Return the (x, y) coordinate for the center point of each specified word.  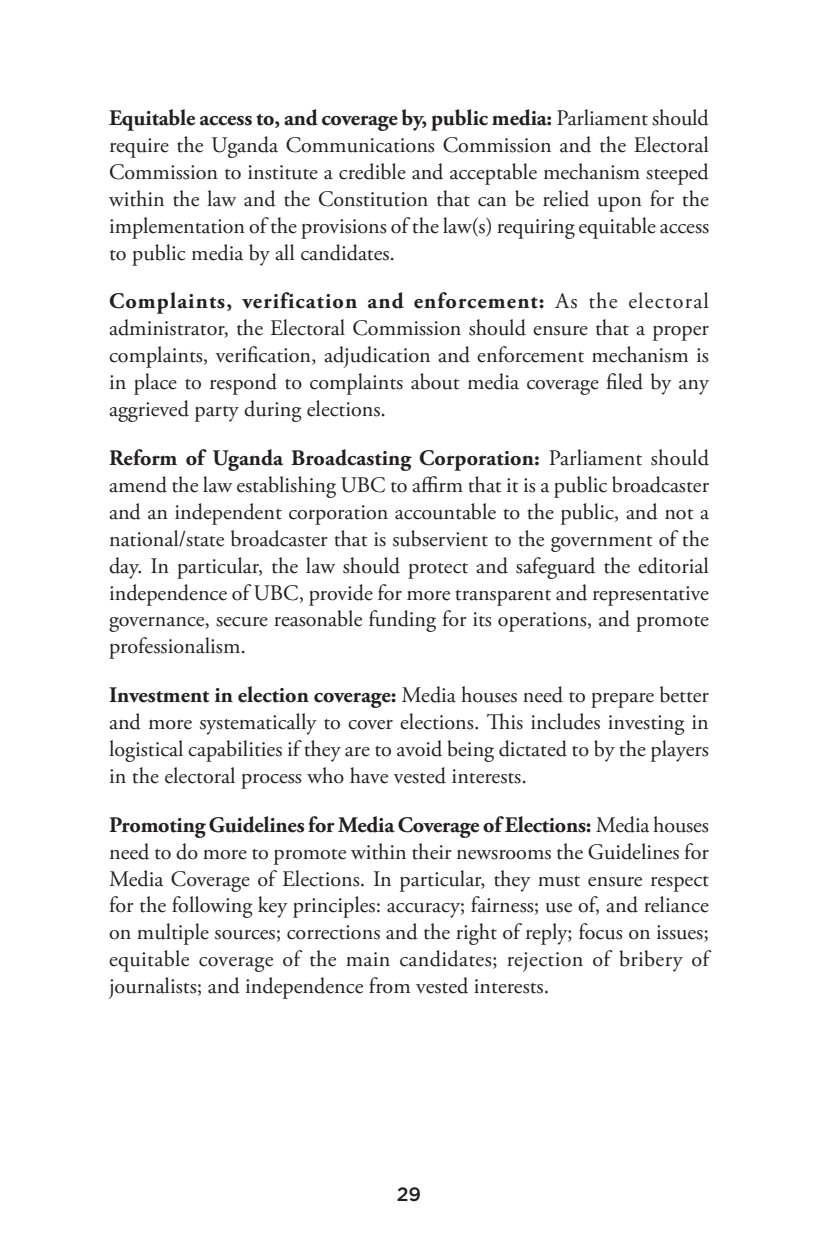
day (125, 568)
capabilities (235, 751)
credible (372, 171)
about (435, 381)
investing (646, 725)
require (139, 148)
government (602, 544)
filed (625, 381)
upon (620, 204)
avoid (419, 748)
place (155, 384)
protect (438, 571)
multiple (173, 934)
